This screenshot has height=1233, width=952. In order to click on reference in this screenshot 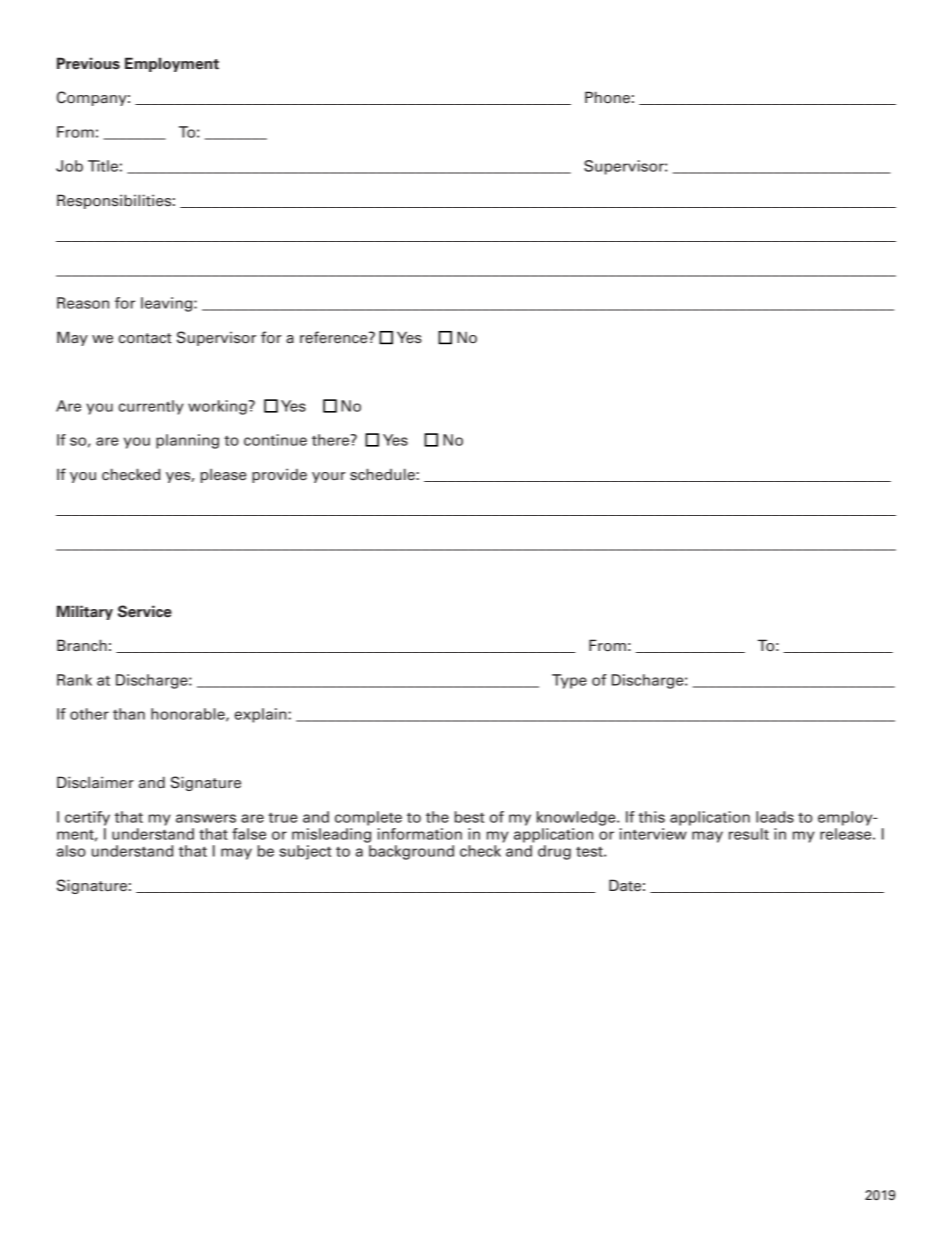, I will do `click(335, 337)`.
